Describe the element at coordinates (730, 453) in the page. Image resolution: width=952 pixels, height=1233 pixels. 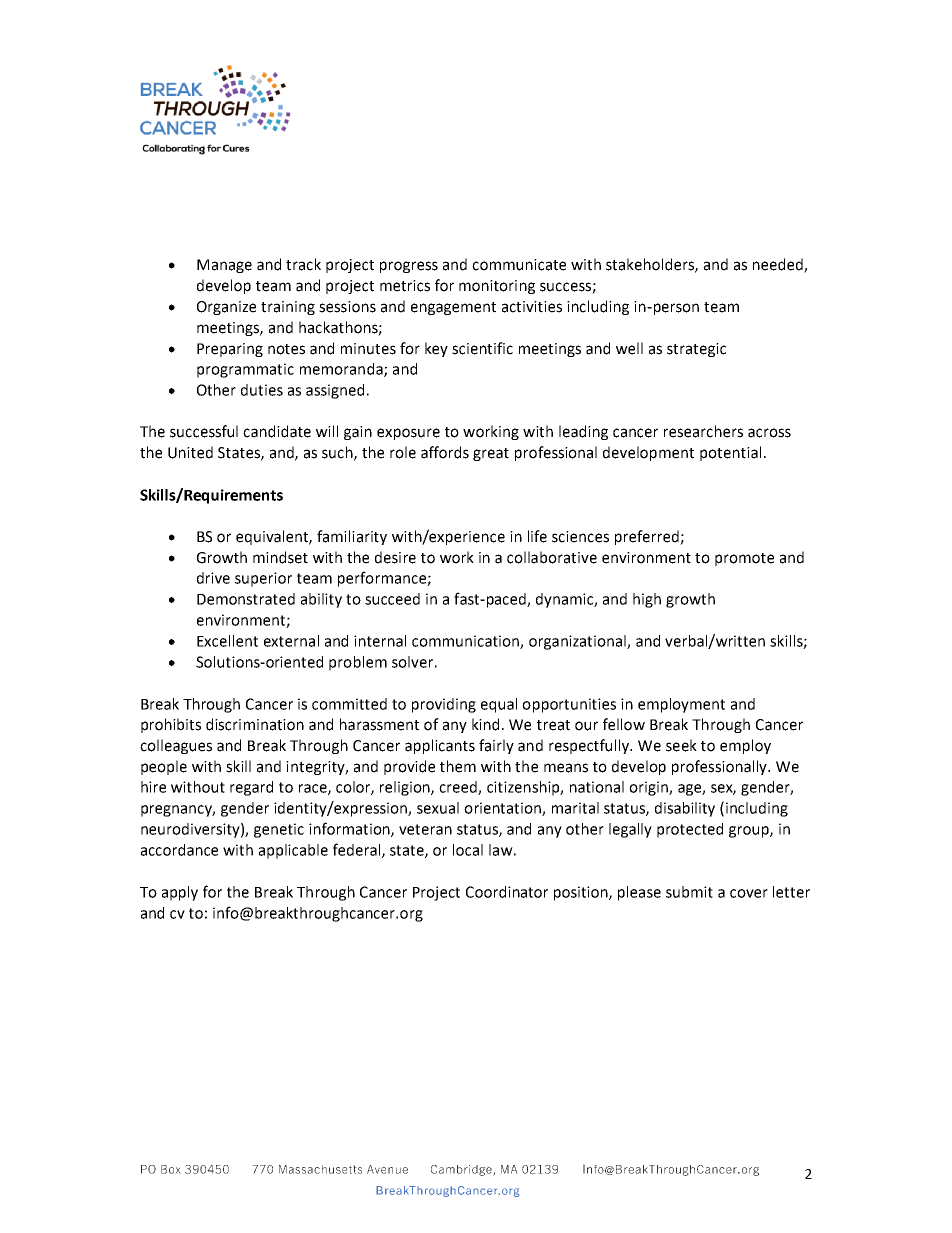
I see `potential` at that location.
